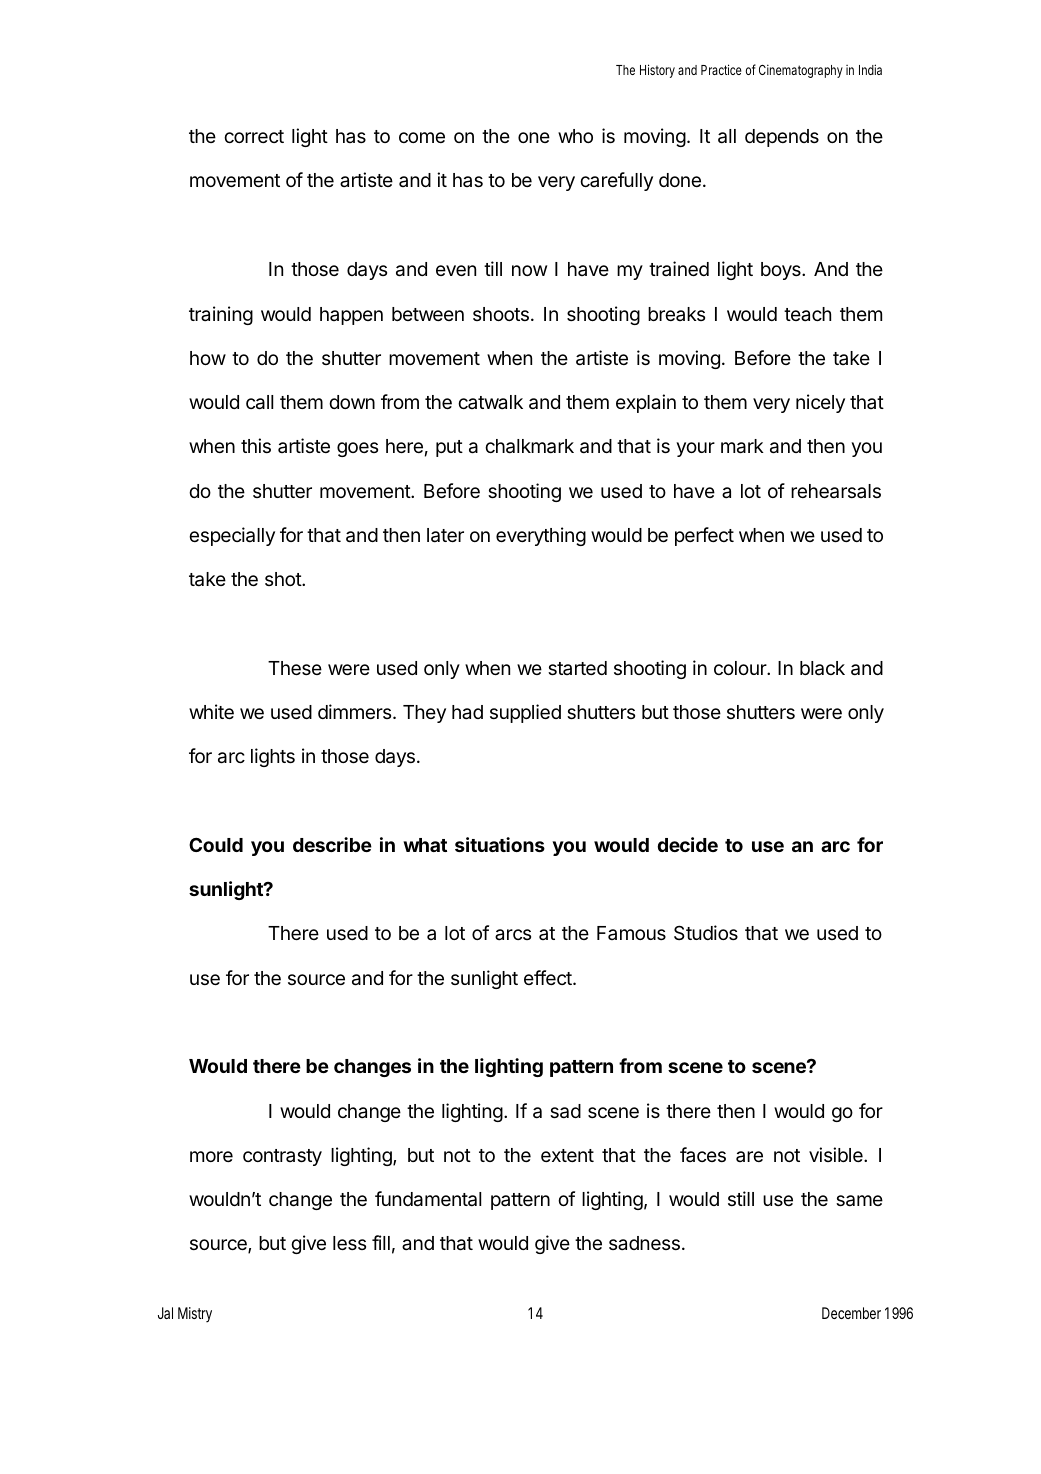 The width and height of the image is (1041, 1474). Describe the element at coordinates (782, 138) in the image. I see `depends` at that location.
